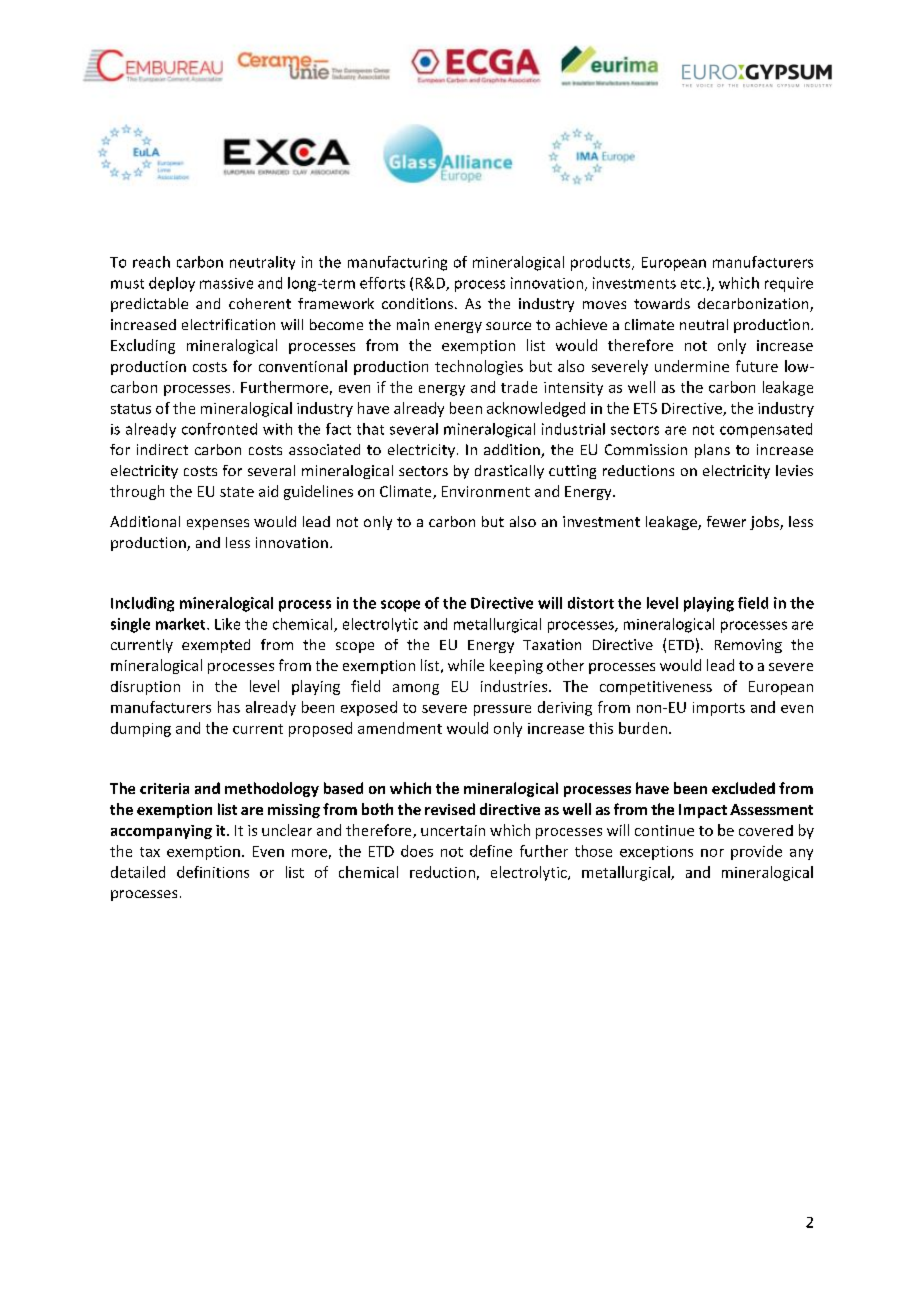 This screenshot has height=1308, width=924. What do you see at coordinates (726, 521) in the screenshot?
I see `fewer` at bounding box center [726, 521].
